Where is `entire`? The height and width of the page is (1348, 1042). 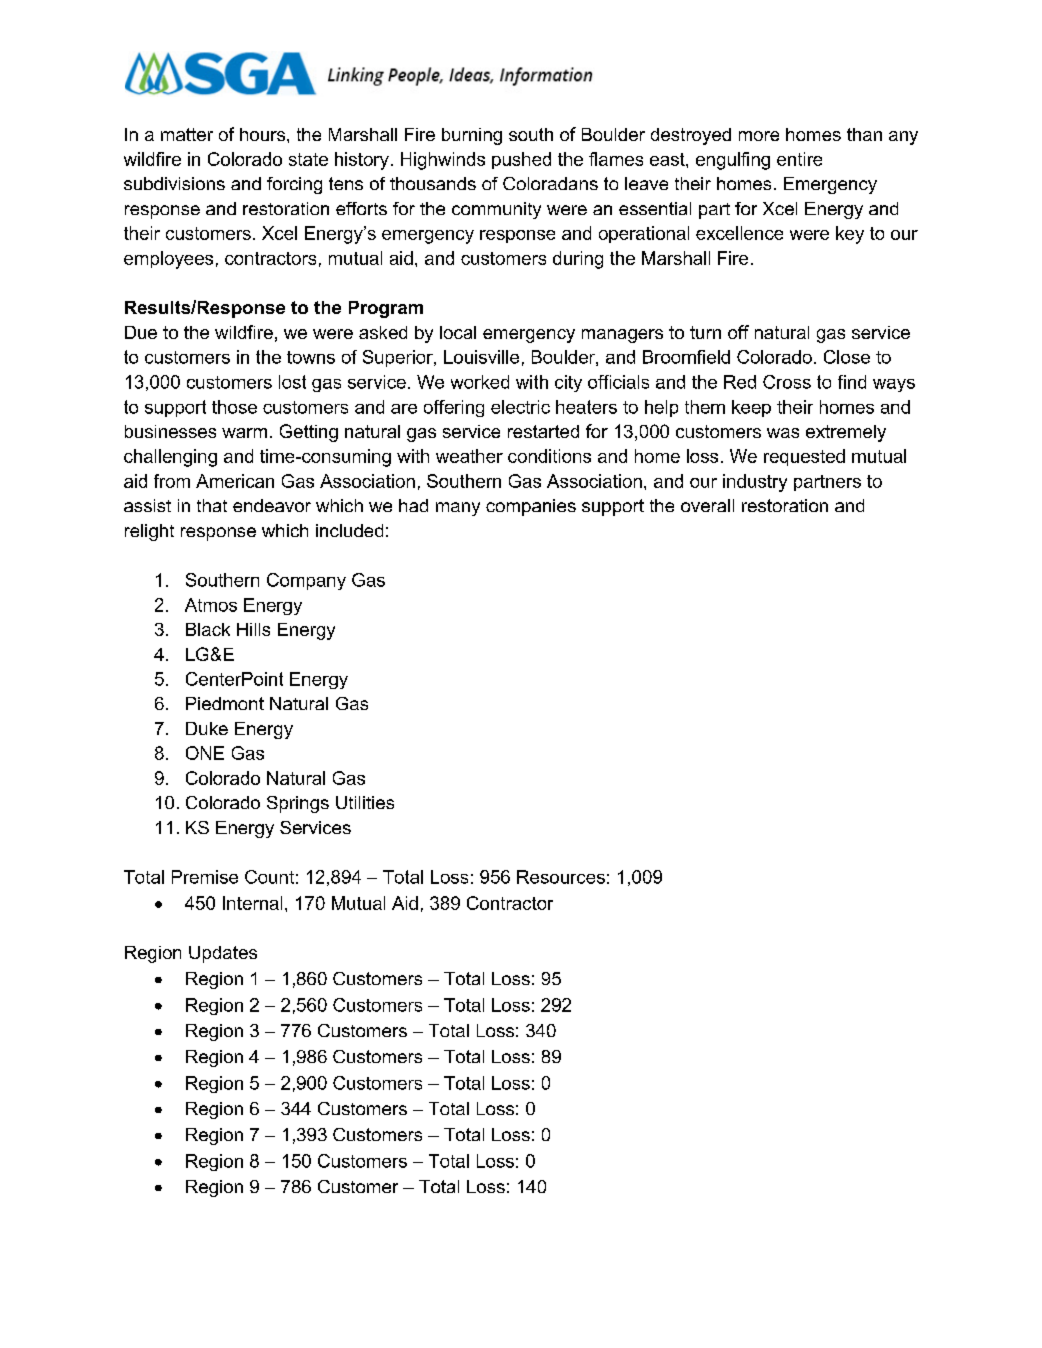
entire is located at coordinates (799, 159).
